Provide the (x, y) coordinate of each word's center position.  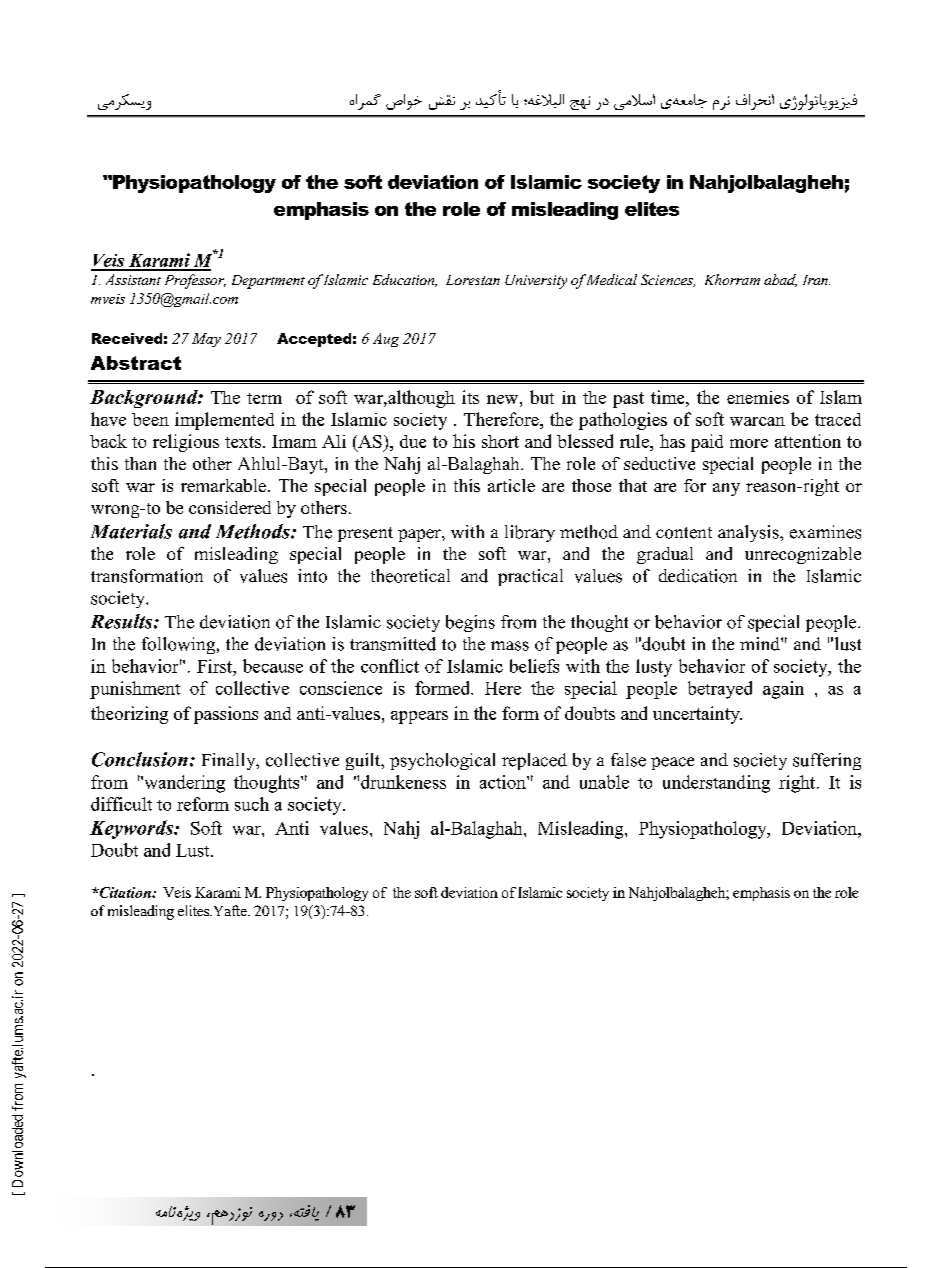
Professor (195, 281)
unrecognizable (803, 555)
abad (780, 280)
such (252, 804)
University (536, 282)
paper (420, 535)
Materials (131, 531)
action (504, 782)
